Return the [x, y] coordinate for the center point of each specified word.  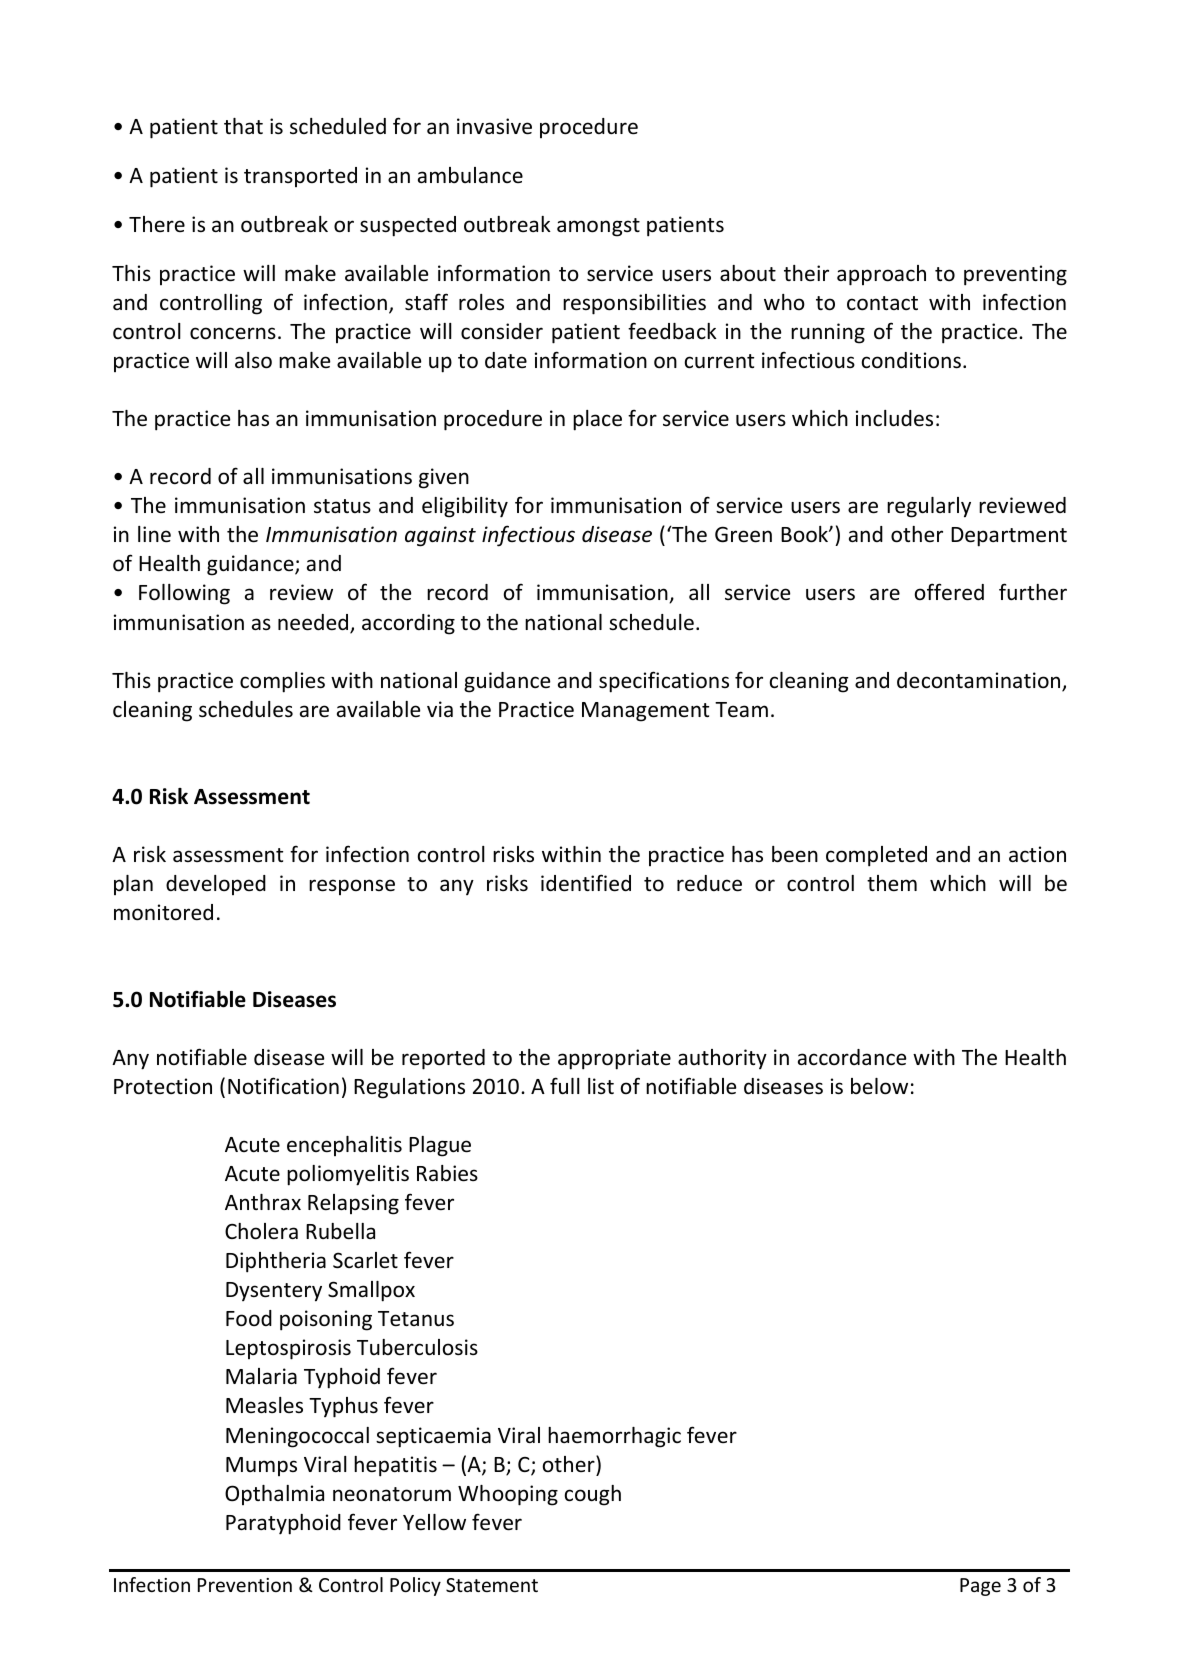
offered [949, 592]
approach [881, 275]
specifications [664, 682]
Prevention [245, 1585]
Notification [283, 1086]
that [243, 126]
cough [593, 1495]
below [879, 1086]
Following [184, 594]
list [601, 1086]
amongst [598, 227]
